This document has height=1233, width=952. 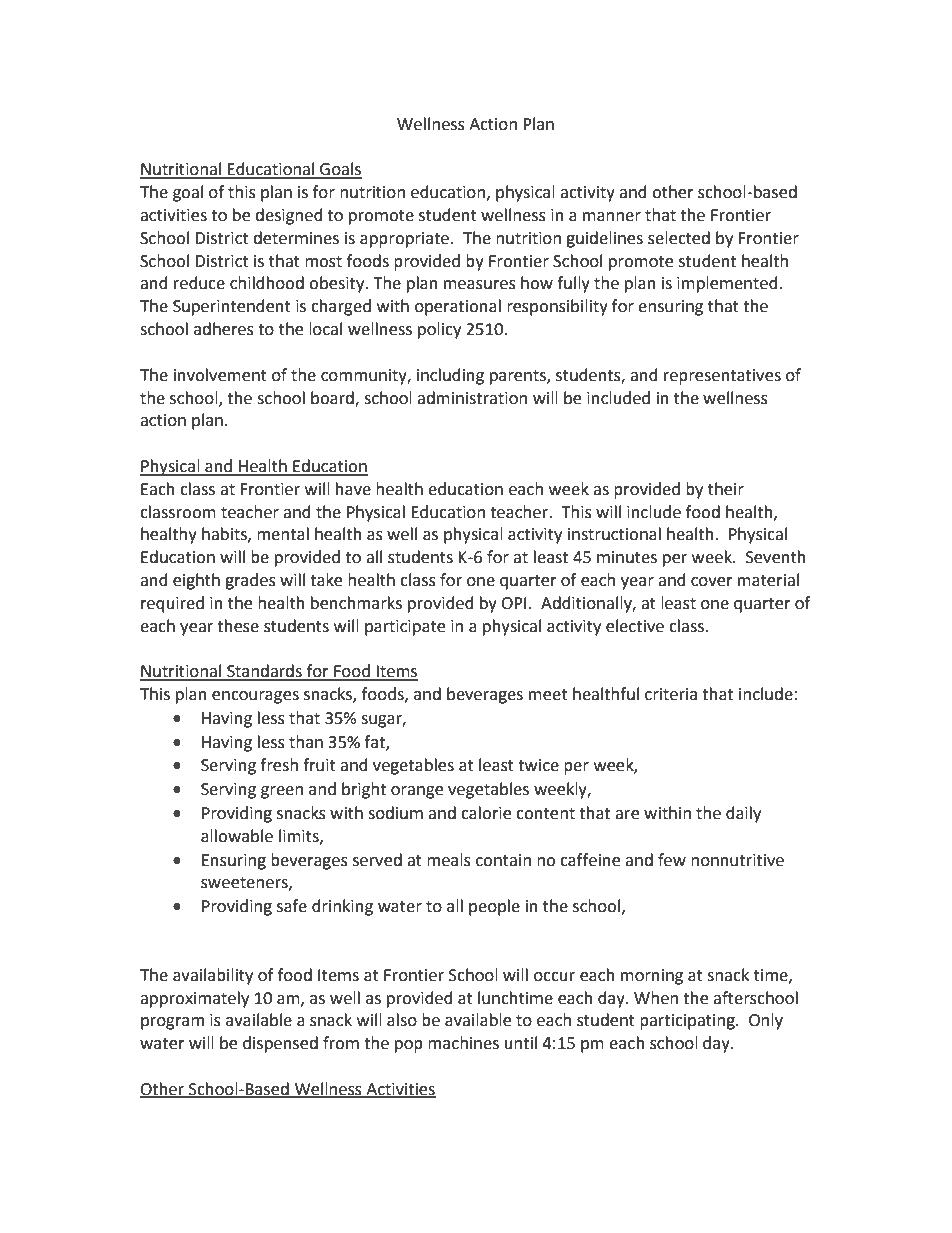 What do you see at coordinates (635, 626) in the document?
I see `elective` at bounding box center [635, 626].
